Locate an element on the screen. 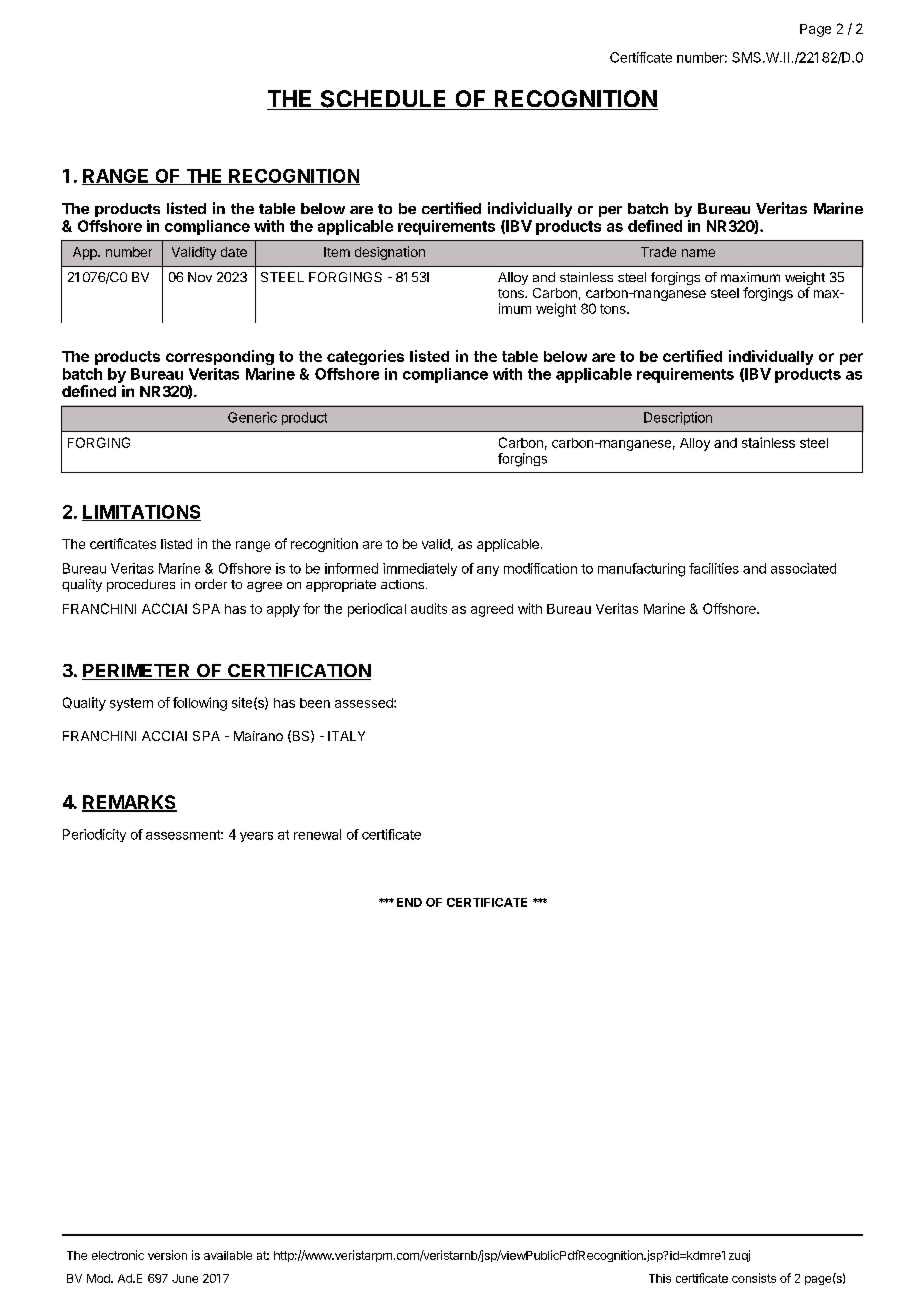 The width and height of the screenshot is (924, 1308). consists is located at coordinates (754, 1278).
